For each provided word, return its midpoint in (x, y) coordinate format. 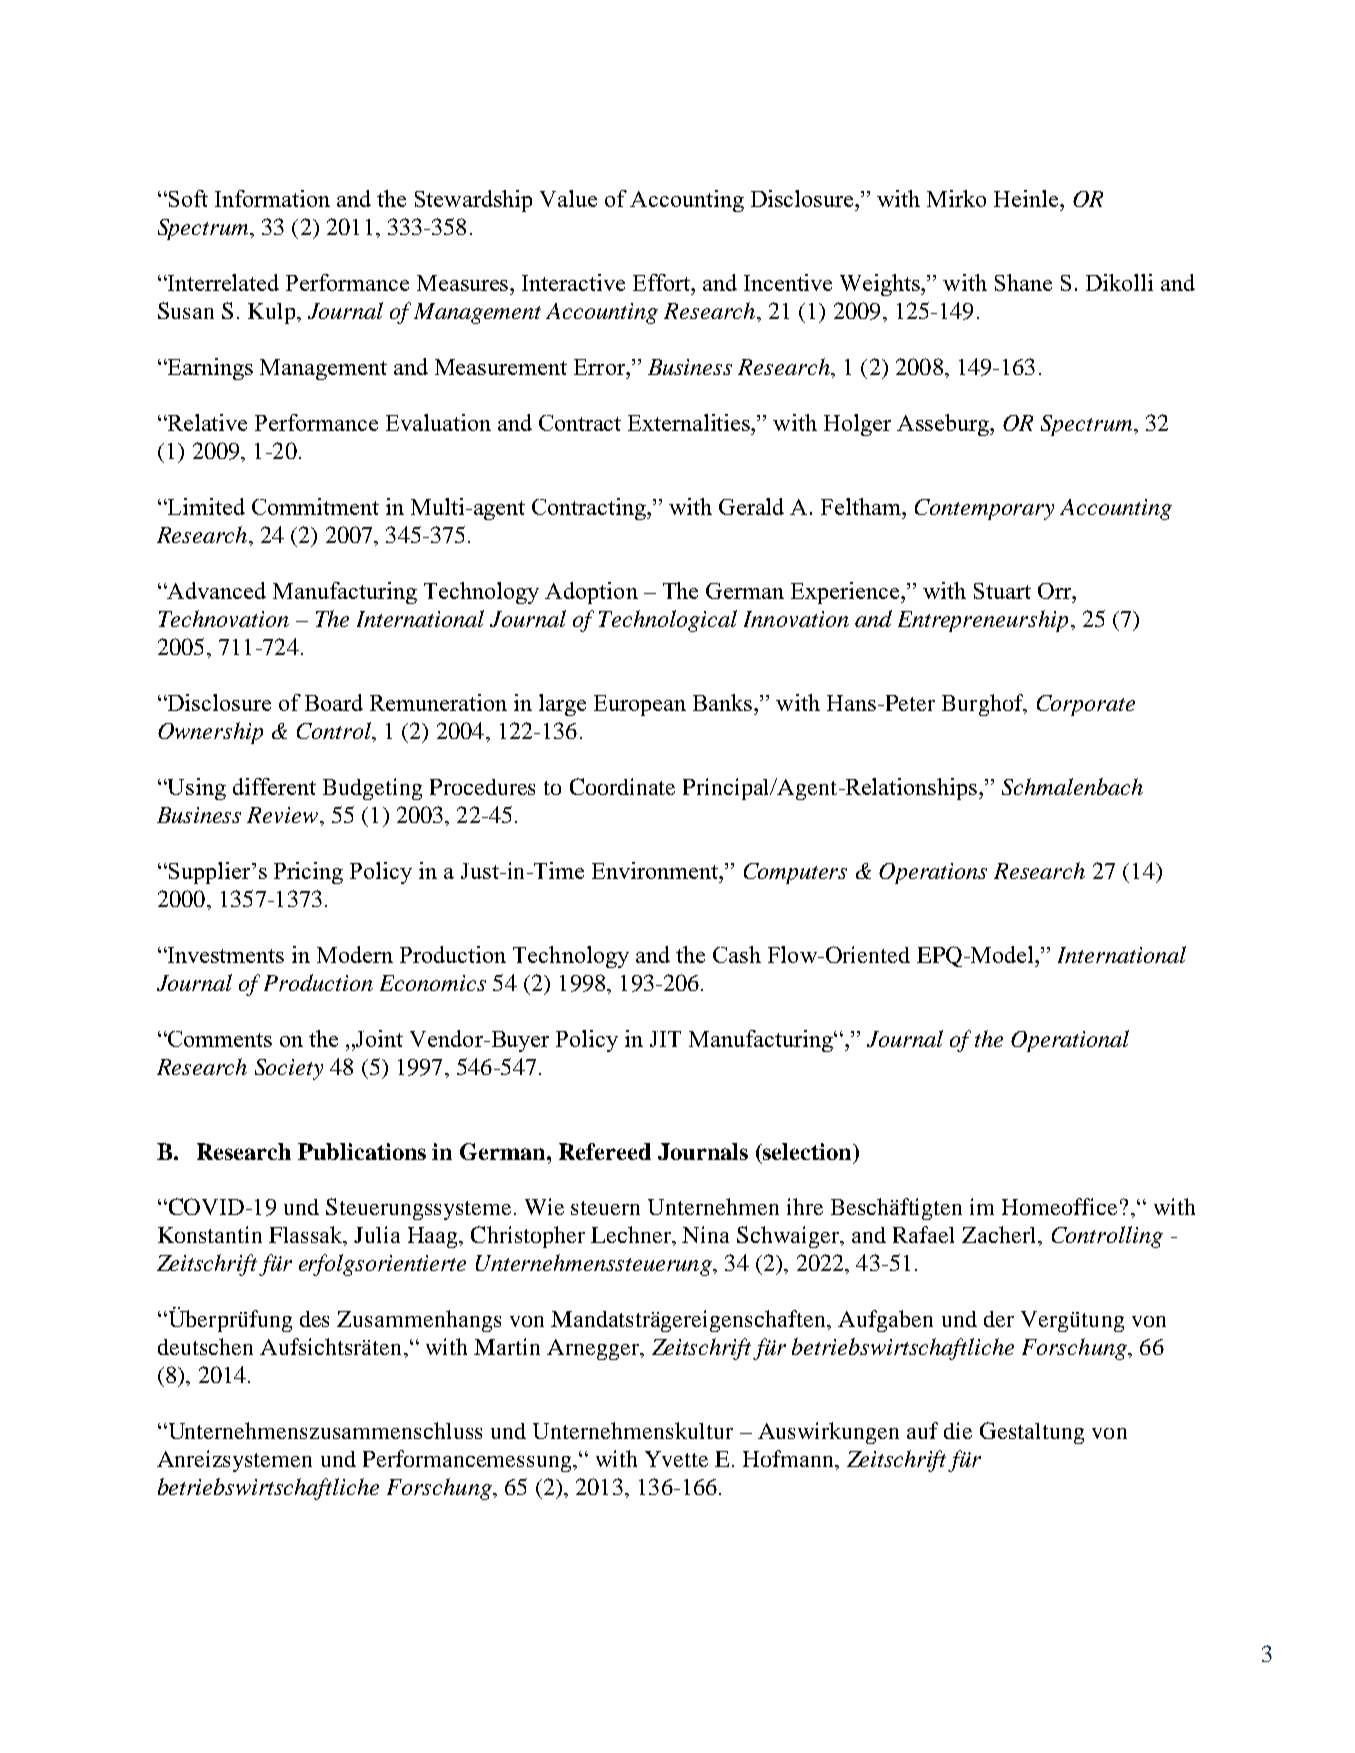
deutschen (205, 1346)
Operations (933, 873)
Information (272, 198)
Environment (656, 870)
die (958, 1430)
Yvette (676, 1459)
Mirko (956, 198)
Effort (662, 282)
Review (284, 815)
